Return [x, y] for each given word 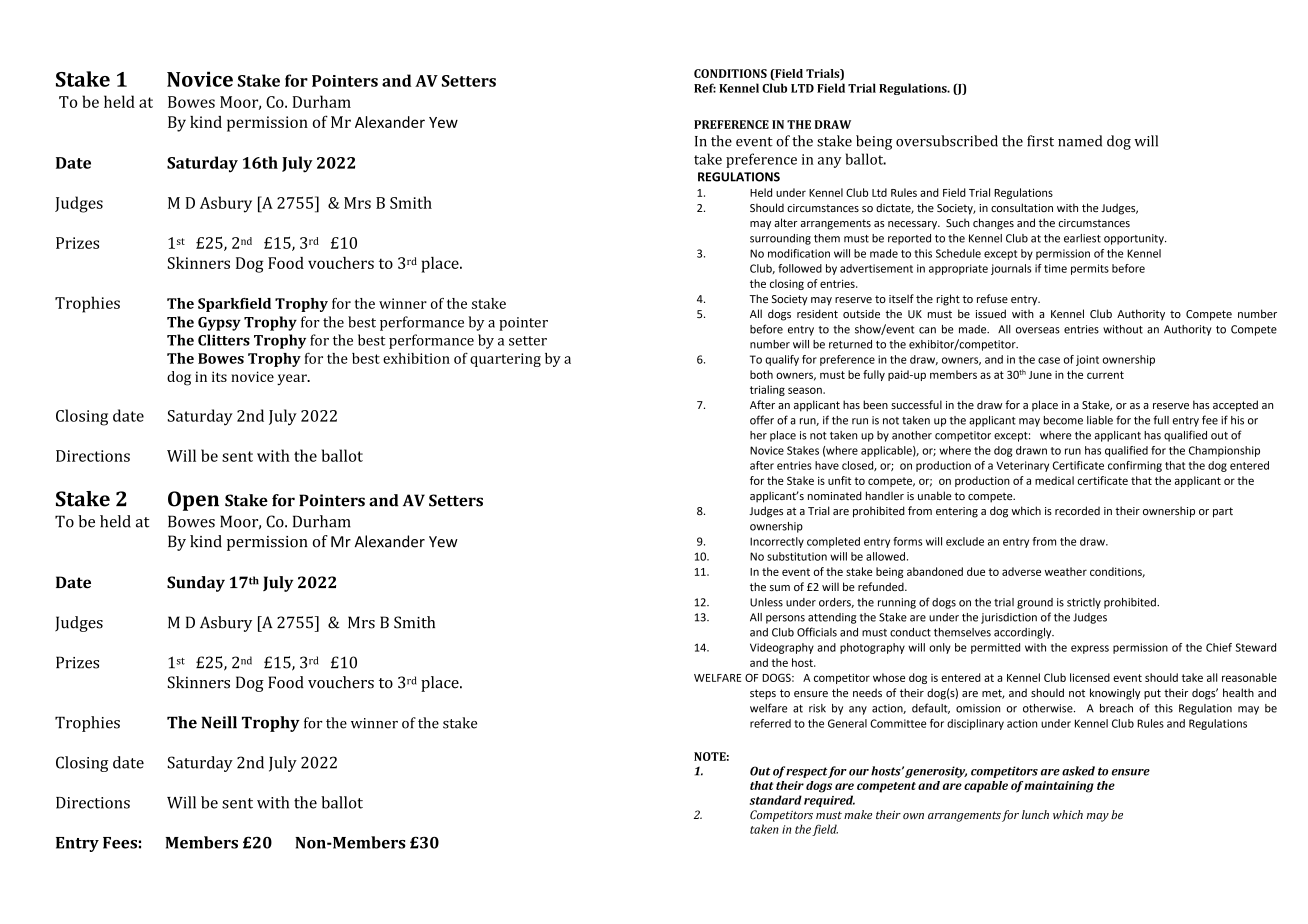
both [761, 374]
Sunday [196, 584]
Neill [219, 722]
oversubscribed [947, 141]
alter [786, 222]
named [1080, 141]
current [1105, 375]
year [293, 379]
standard [776, 800]
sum [780, 588]
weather [1066, 571]
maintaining [1059, 787]
